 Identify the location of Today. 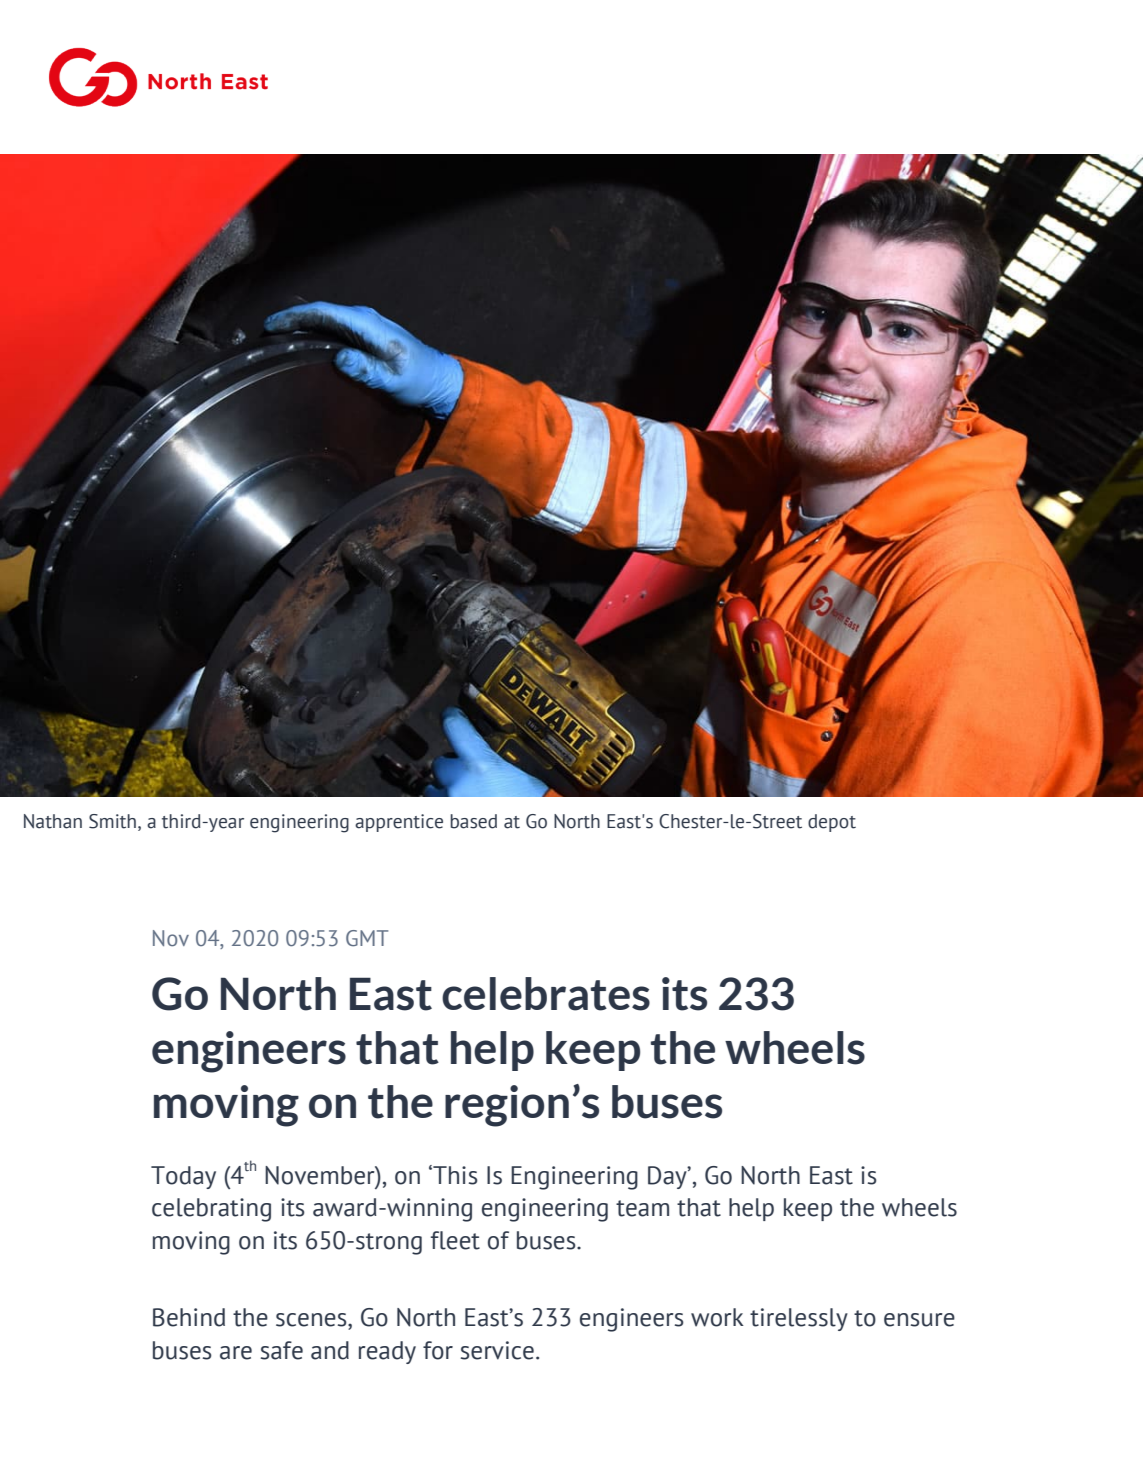
(183, 1177).
